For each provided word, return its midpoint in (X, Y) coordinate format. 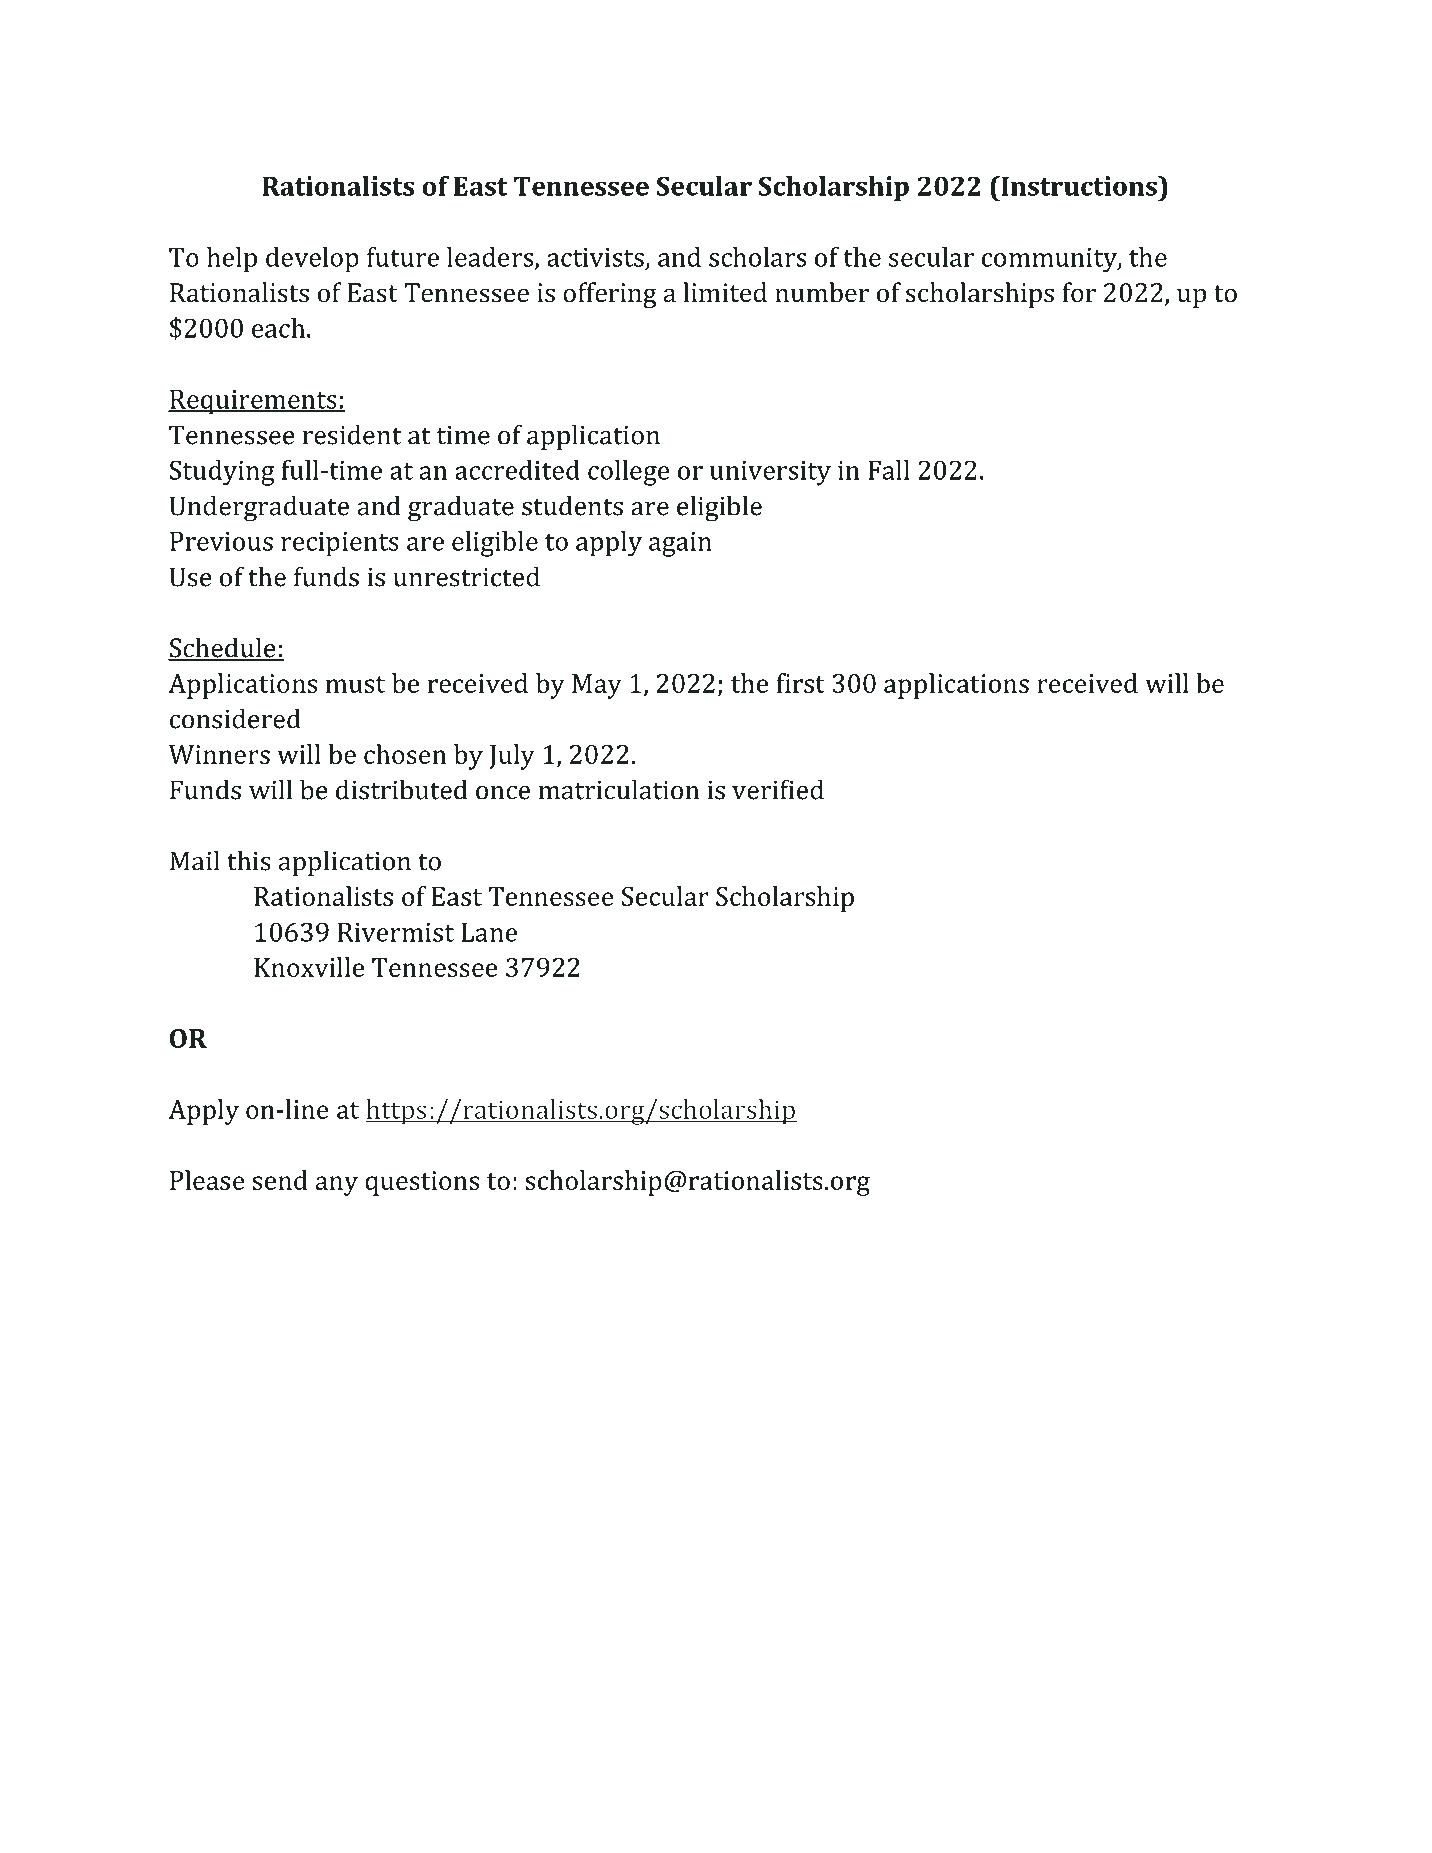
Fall (889, 470)
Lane (489, 932)
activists (595, 257)
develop (312, 260)
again (680, 544)
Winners (219, 754)
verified (778, 789)
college (629, 473)
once (503, 793)
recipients (340, 544)
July (512, 757)
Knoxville (309, 967)
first (800, 683)
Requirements (253, 402)
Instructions (1079, 186)
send (280, 1180)
